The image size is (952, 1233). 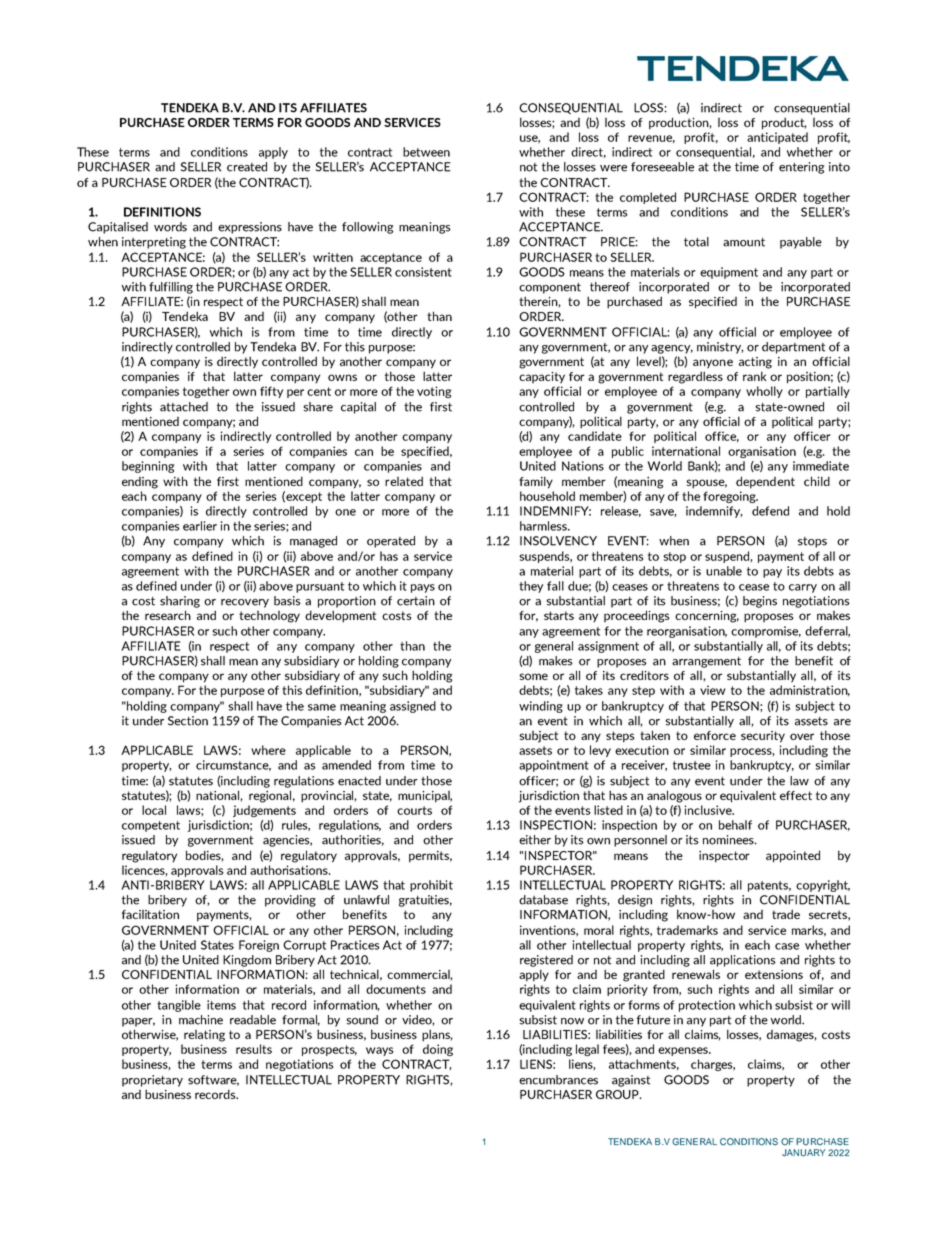 What do you see at coordinates (247, 167) in the screenshot?
I see `created` at bounding box center [247, 167].
